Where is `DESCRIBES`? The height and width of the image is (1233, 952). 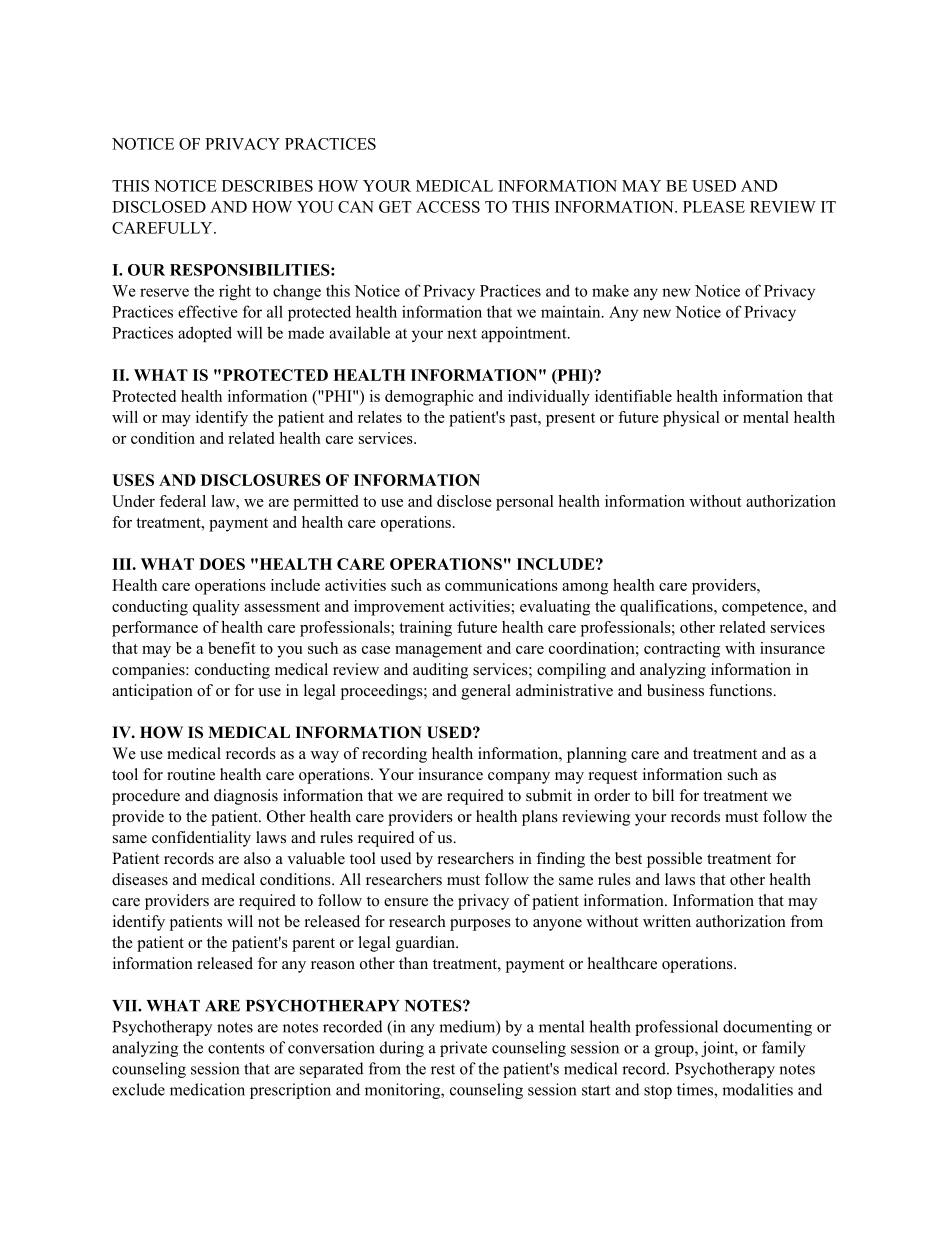
DESCRIBES is located at coordinates (267, 186).
